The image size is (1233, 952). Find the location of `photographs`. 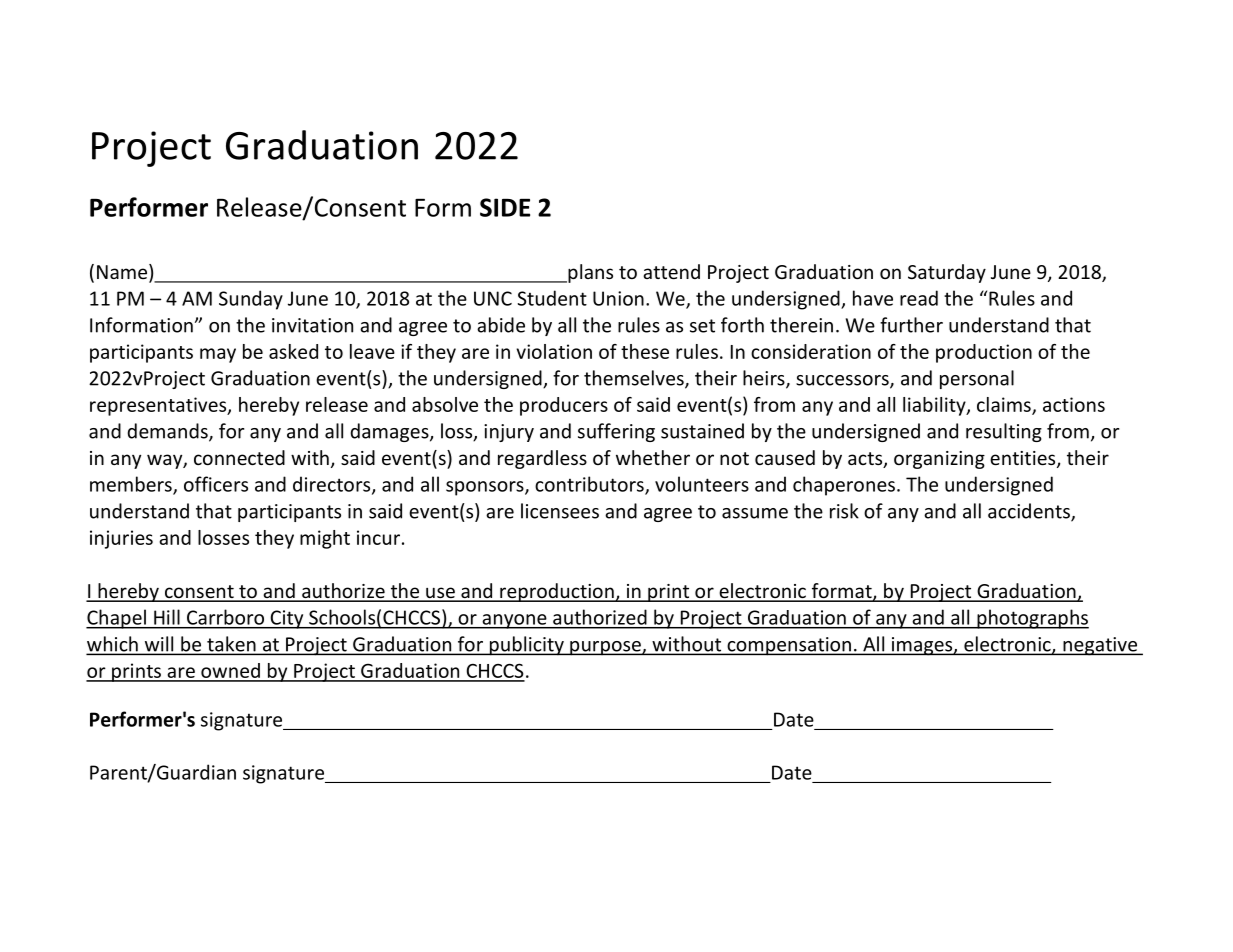

photographs is located at coordinates (1032, 619).
